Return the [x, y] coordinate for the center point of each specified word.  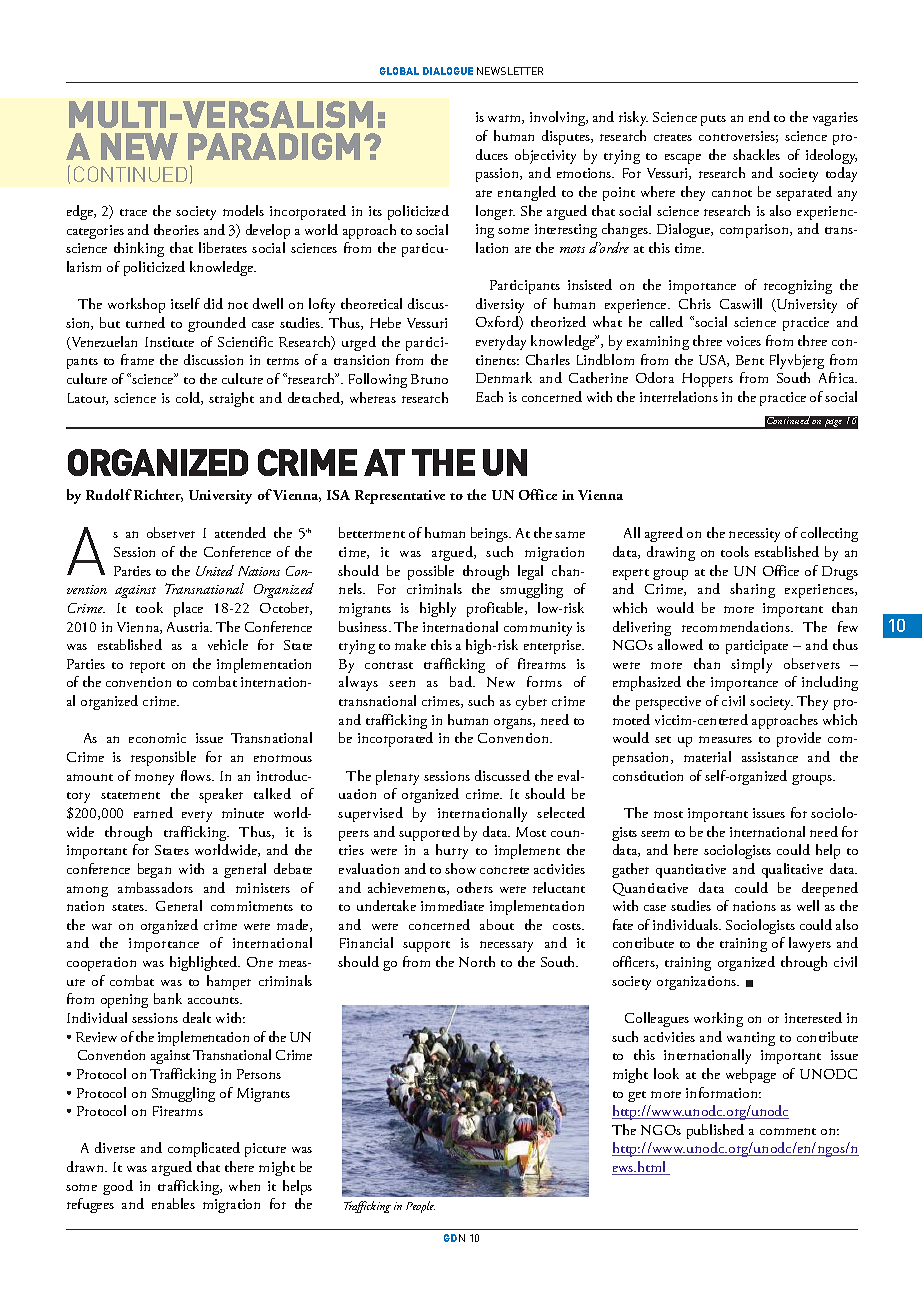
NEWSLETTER [510, 71]
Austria [189, 627]
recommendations [737, 626]
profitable [496, 609]
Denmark [504, 377]
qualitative [792, 870]
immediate [452, 905]
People [420, 1207]
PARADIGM [274, 146]
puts [713, 120]
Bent [750, 360]
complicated [204, 1149]
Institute [169, 342]
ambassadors [155, 887]
